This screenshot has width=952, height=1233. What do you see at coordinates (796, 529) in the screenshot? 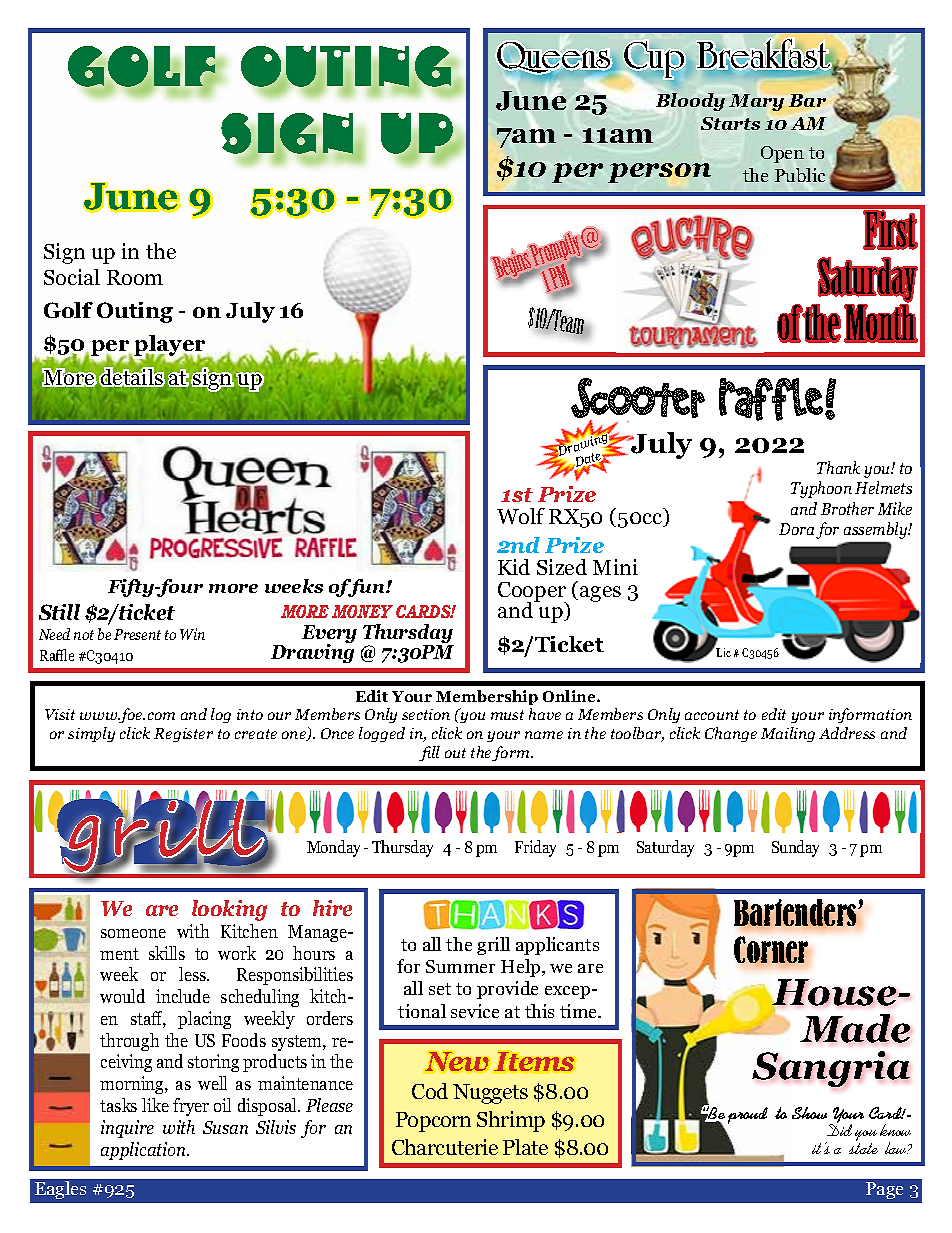
I see `Dora` at bounding box center [796, 529].
